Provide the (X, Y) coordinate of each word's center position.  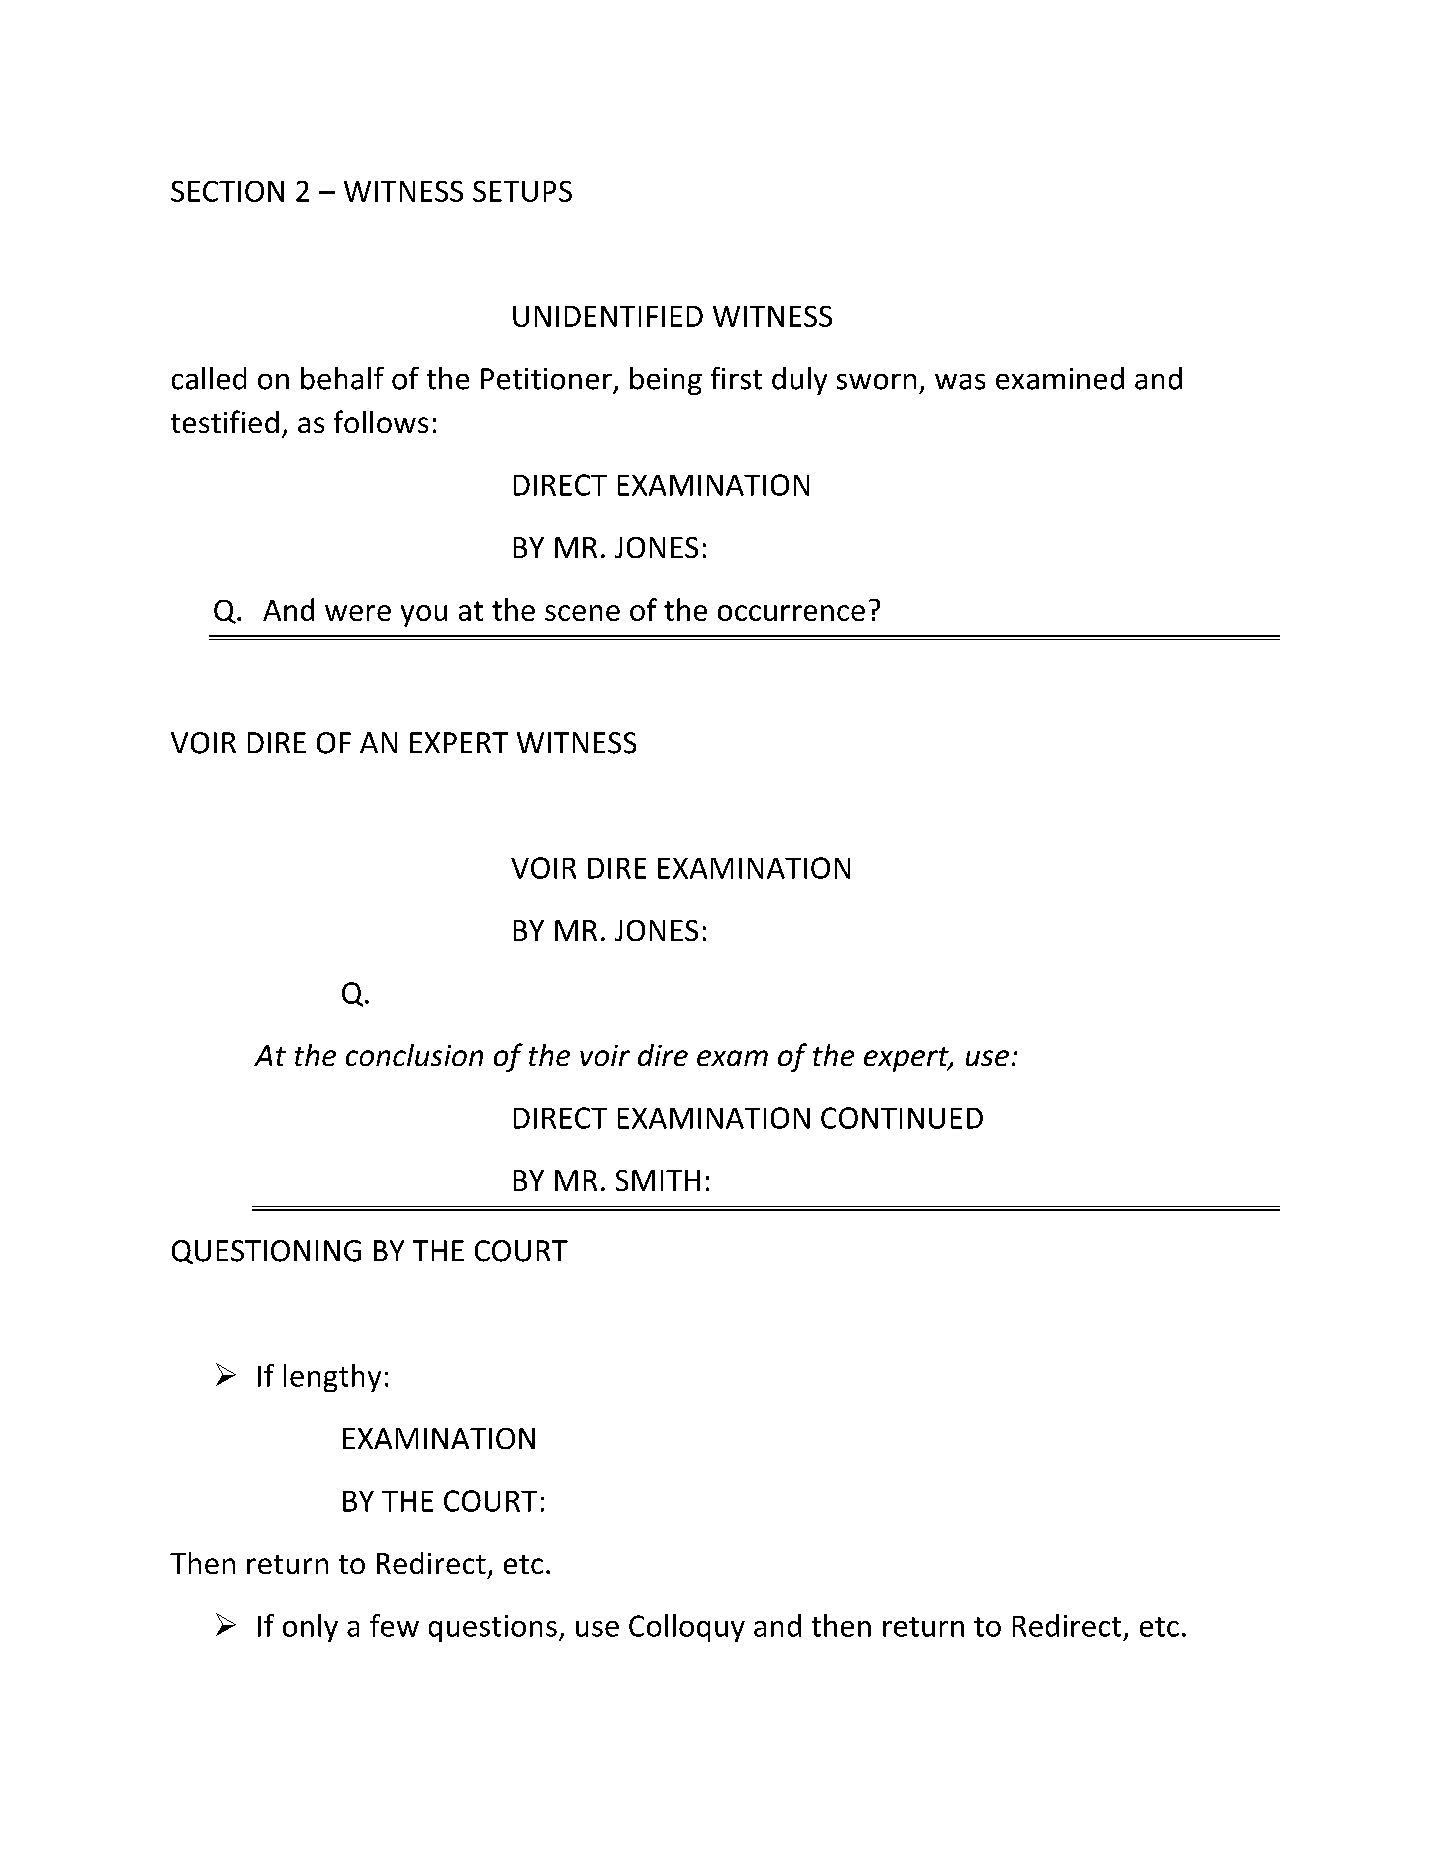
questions (493, 1628)
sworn (876, 382)
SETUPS (522, 191)
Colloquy (687, 1628)
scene (582, 613)
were (358, 613)
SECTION (227, 191)
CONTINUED (902, 1118)
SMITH (658, 1180)
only (310, 1628)
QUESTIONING (266, 1252)
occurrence (791, 613)
